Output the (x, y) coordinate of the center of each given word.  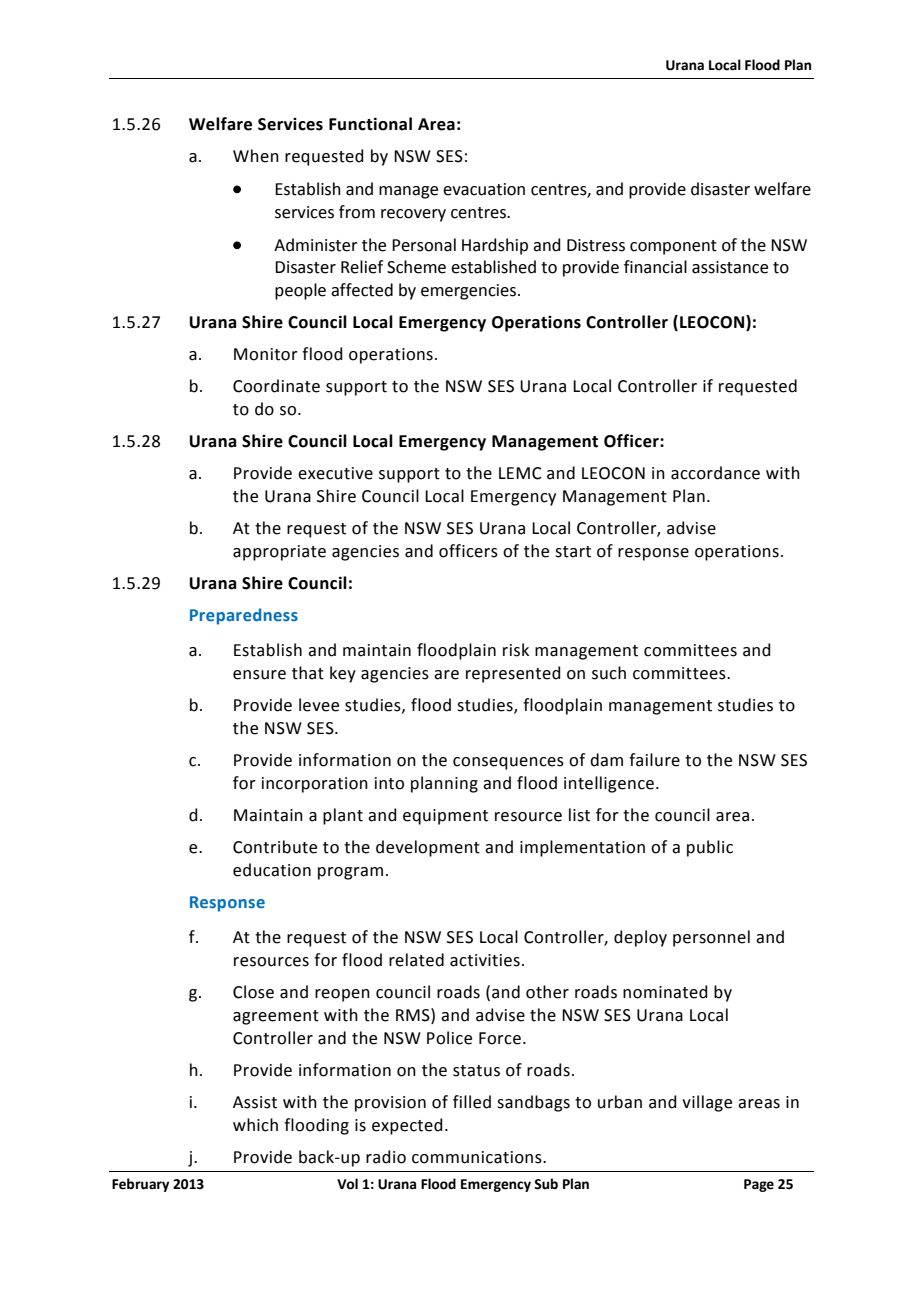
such (609, 673)
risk (516, 650)
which (255, 1125)
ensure (259, 675)
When (256, 156)
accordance (715, 473)
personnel (711, 938)
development (428, 848)
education (272, 870)
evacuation (484, 189)
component (673, 247)
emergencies (470, 292)
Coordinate (276, 386)
